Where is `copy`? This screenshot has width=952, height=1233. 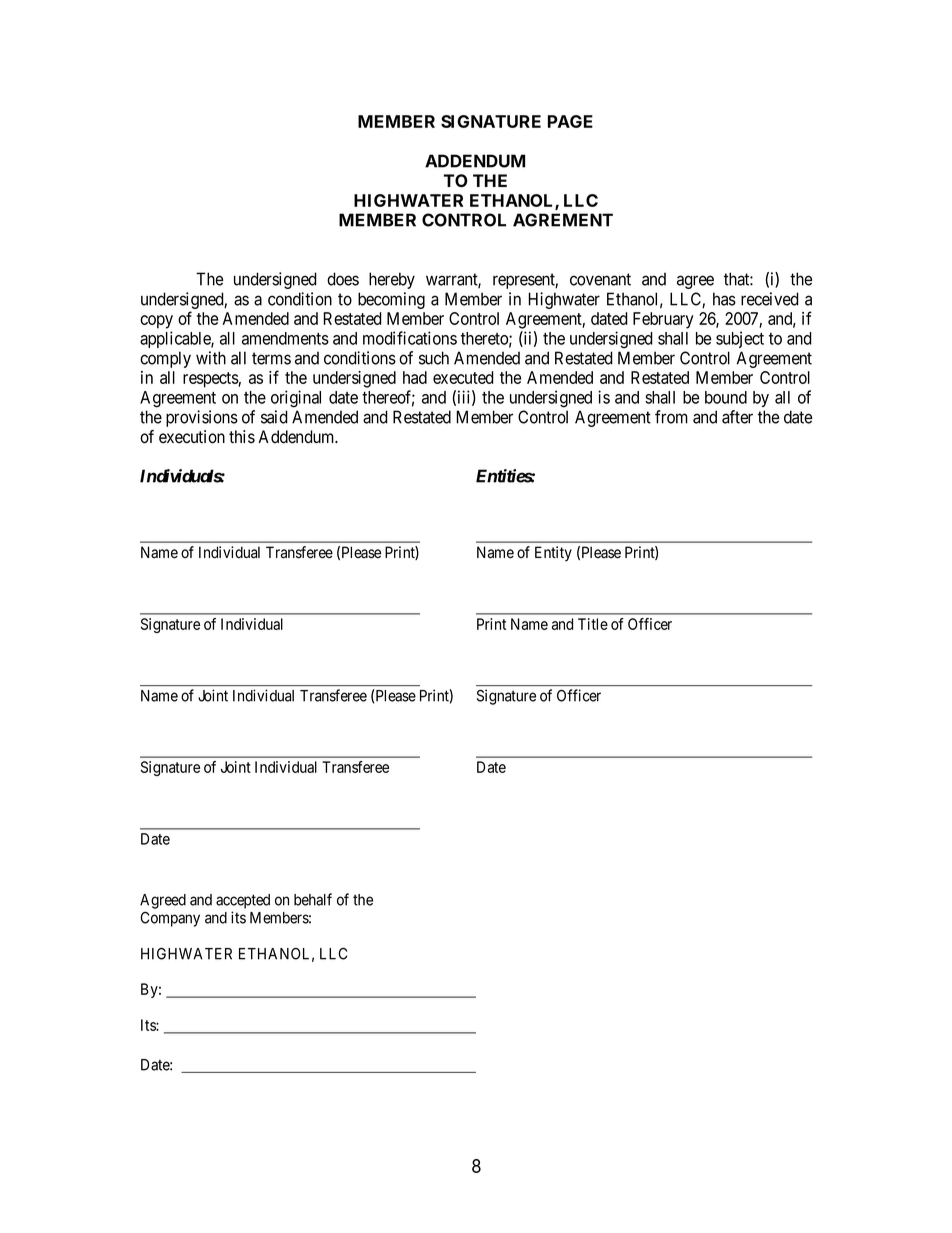
copy is located at coordinates (156, 322).
